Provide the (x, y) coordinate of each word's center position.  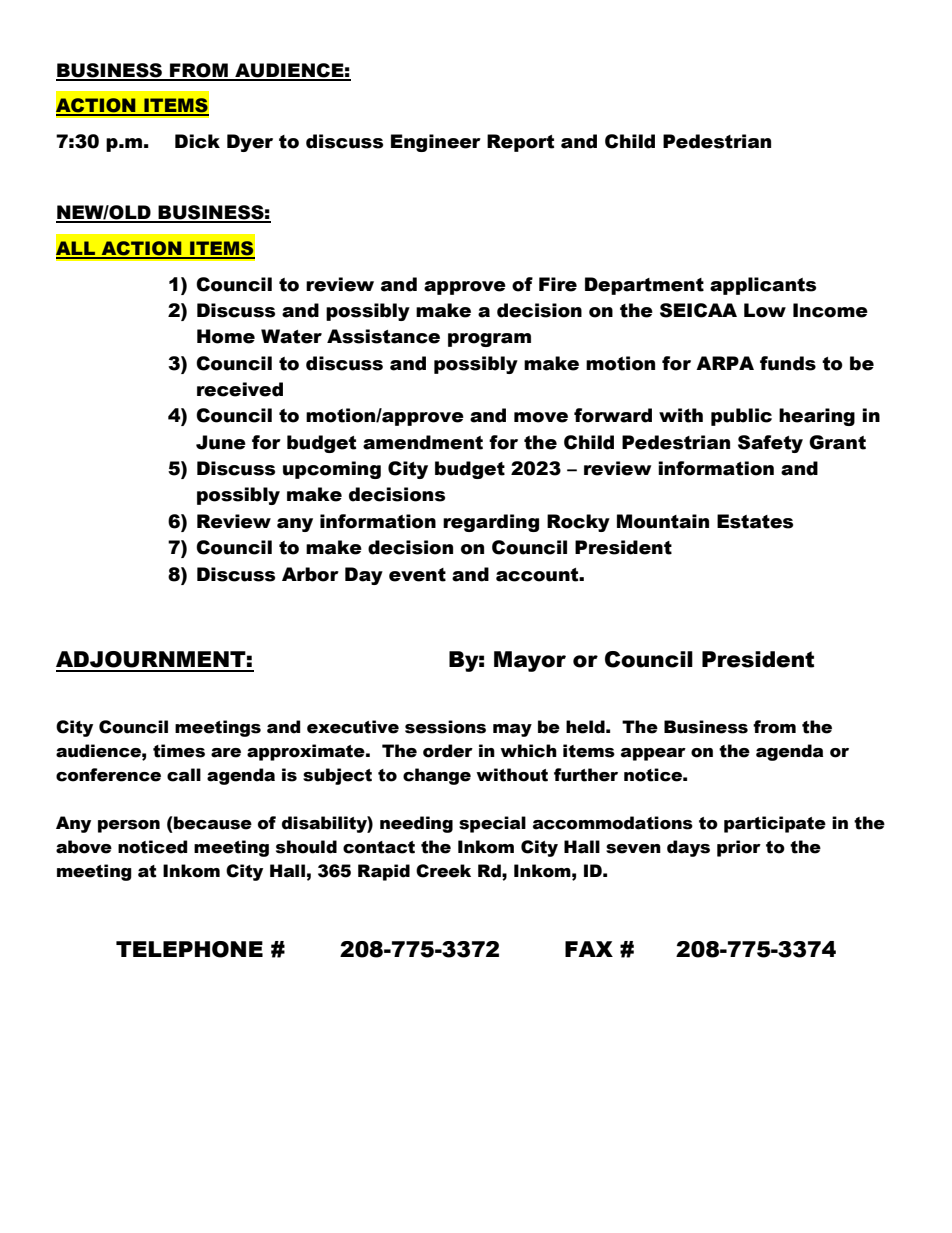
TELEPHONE (189, 949)
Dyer (250, 143)
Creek (443, 871)
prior (739, 848)
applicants (763, 286)
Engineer (436, 143)
